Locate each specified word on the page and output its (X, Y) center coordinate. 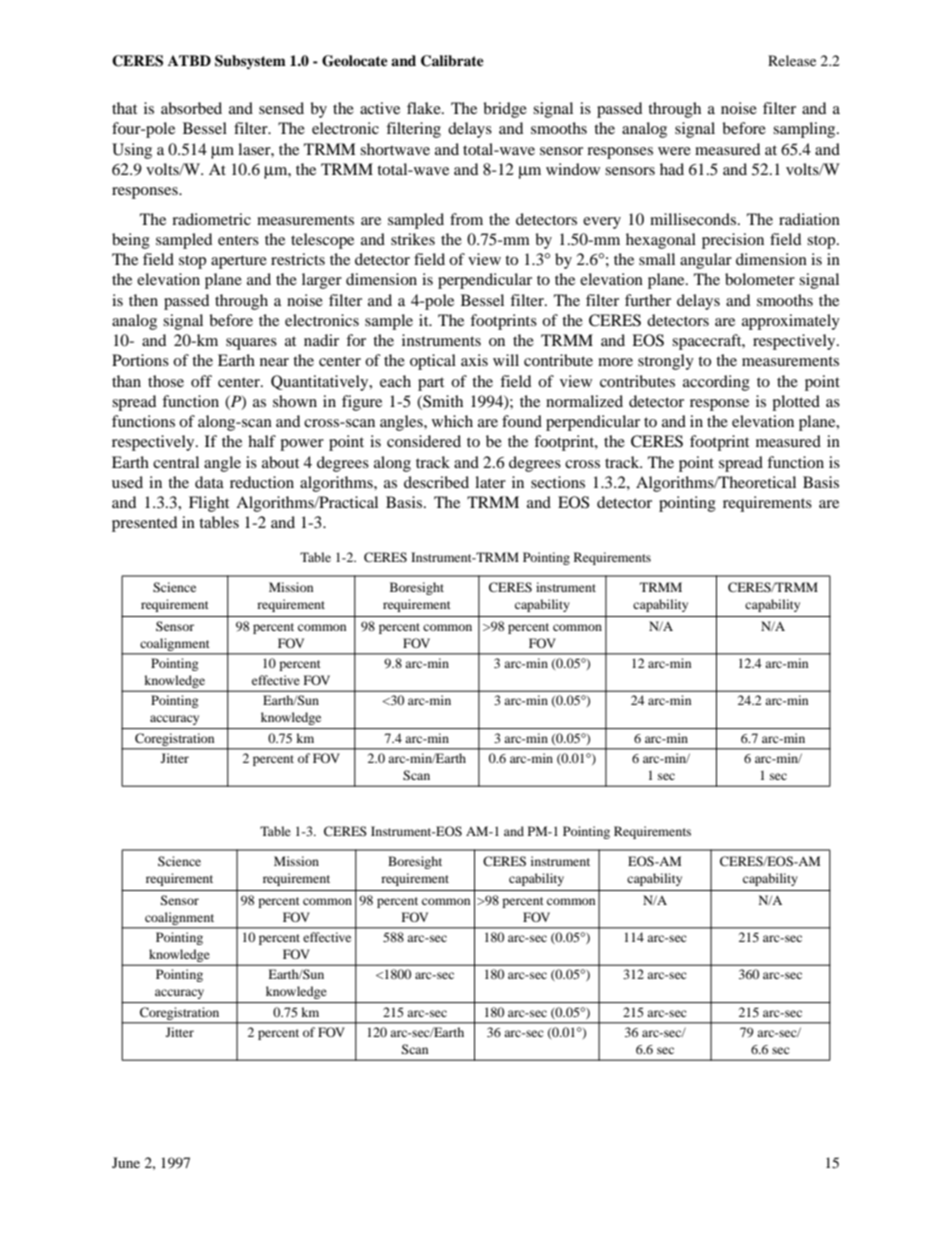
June (126, 1162)
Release (792, 60)
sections (558, 482)
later (490, 482)
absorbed (191, 108)
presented (144, 524)
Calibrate (452, 61)
